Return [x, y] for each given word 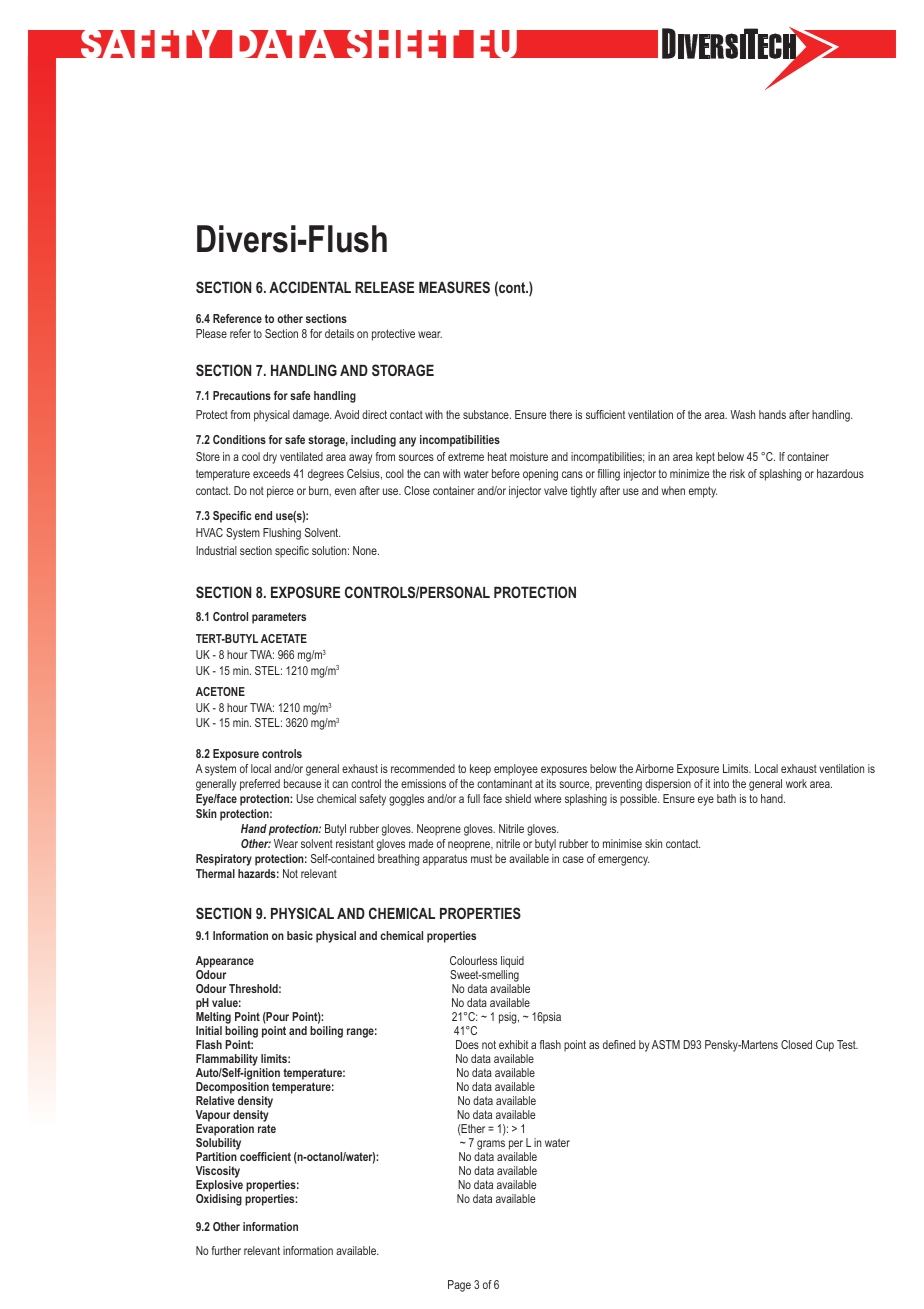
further [226, 1250]
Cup [825, 1046]
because [302, 783]
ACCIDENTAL [310, 287]
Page [459, 1286]
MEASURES [454, 287]
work [796, 783]
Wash [742, 414]
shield [518, 798]
